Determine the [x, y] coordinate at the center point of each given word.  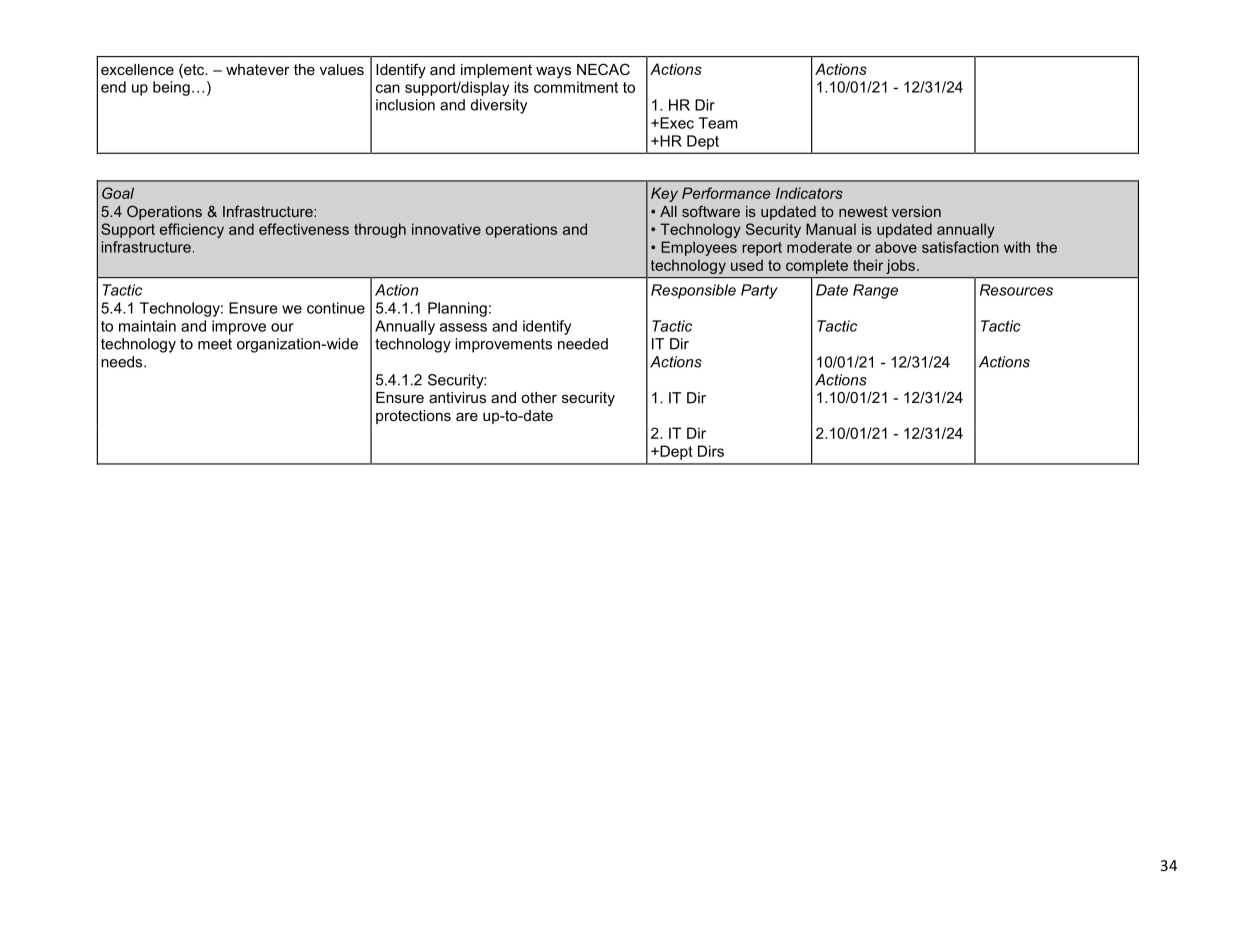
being [171, 88]
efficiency [192, 230]
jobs [900, 266]
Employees [699, 248]
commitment [576, 87]
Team [718, 123]
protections [413, 417]
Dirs [711, 451]
